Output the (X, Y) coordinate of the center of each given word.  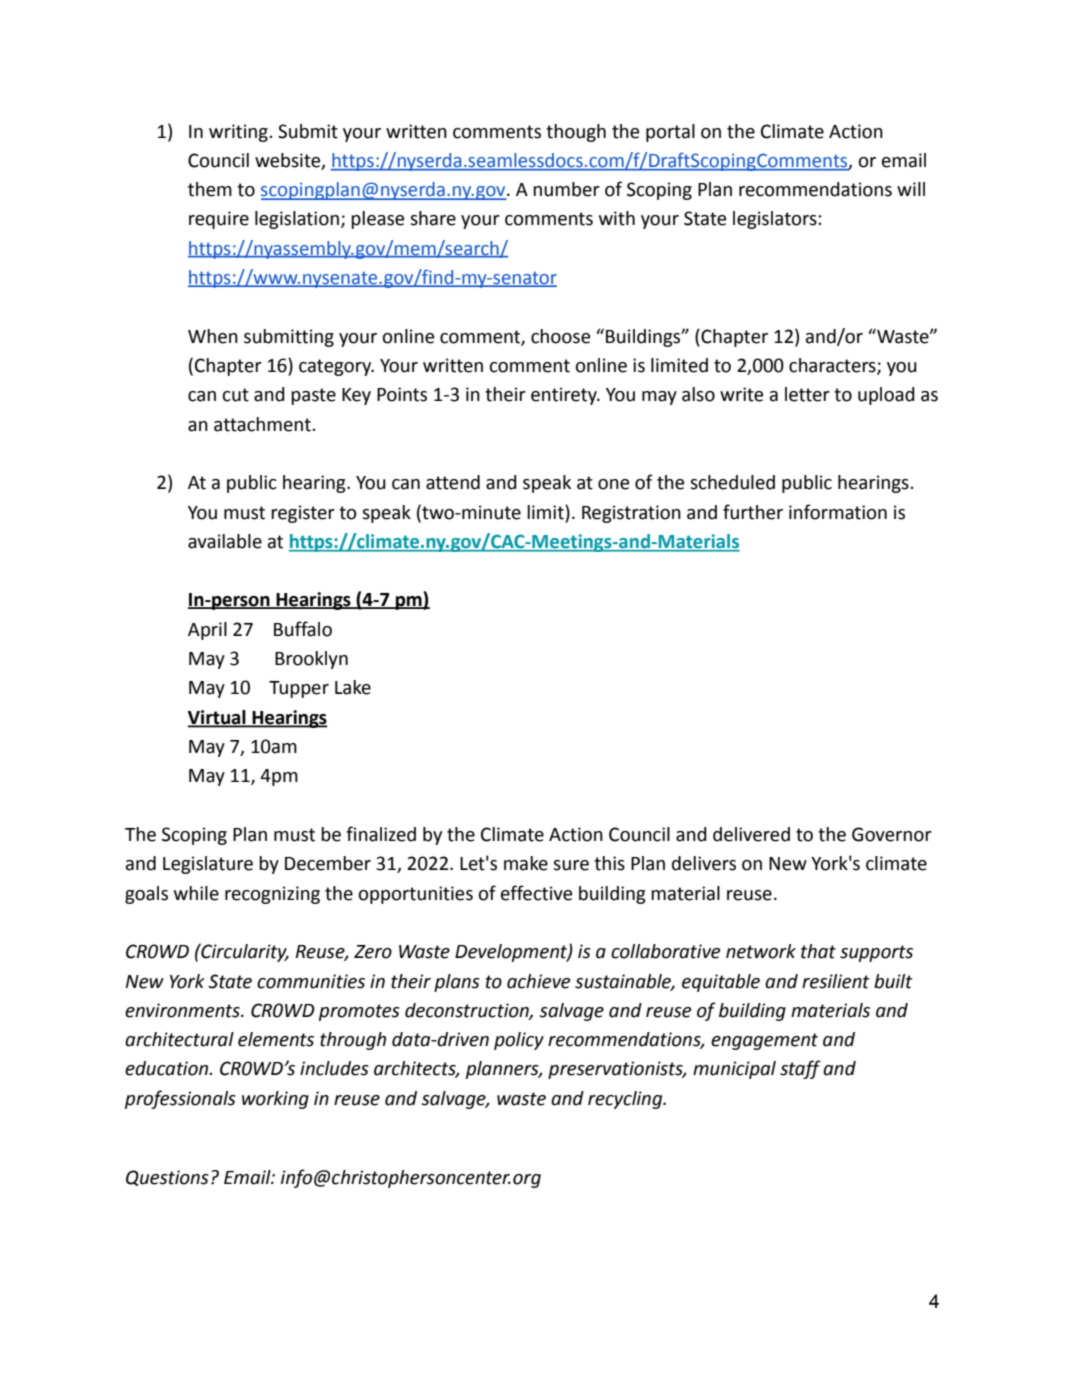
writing (239, 133)
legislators (776, 220)
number (566, 189)
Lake (353, 687)
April (207, 631)
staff (800, 1069)
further (753, 512)
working (275, 1100)
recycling (626, 1100)
